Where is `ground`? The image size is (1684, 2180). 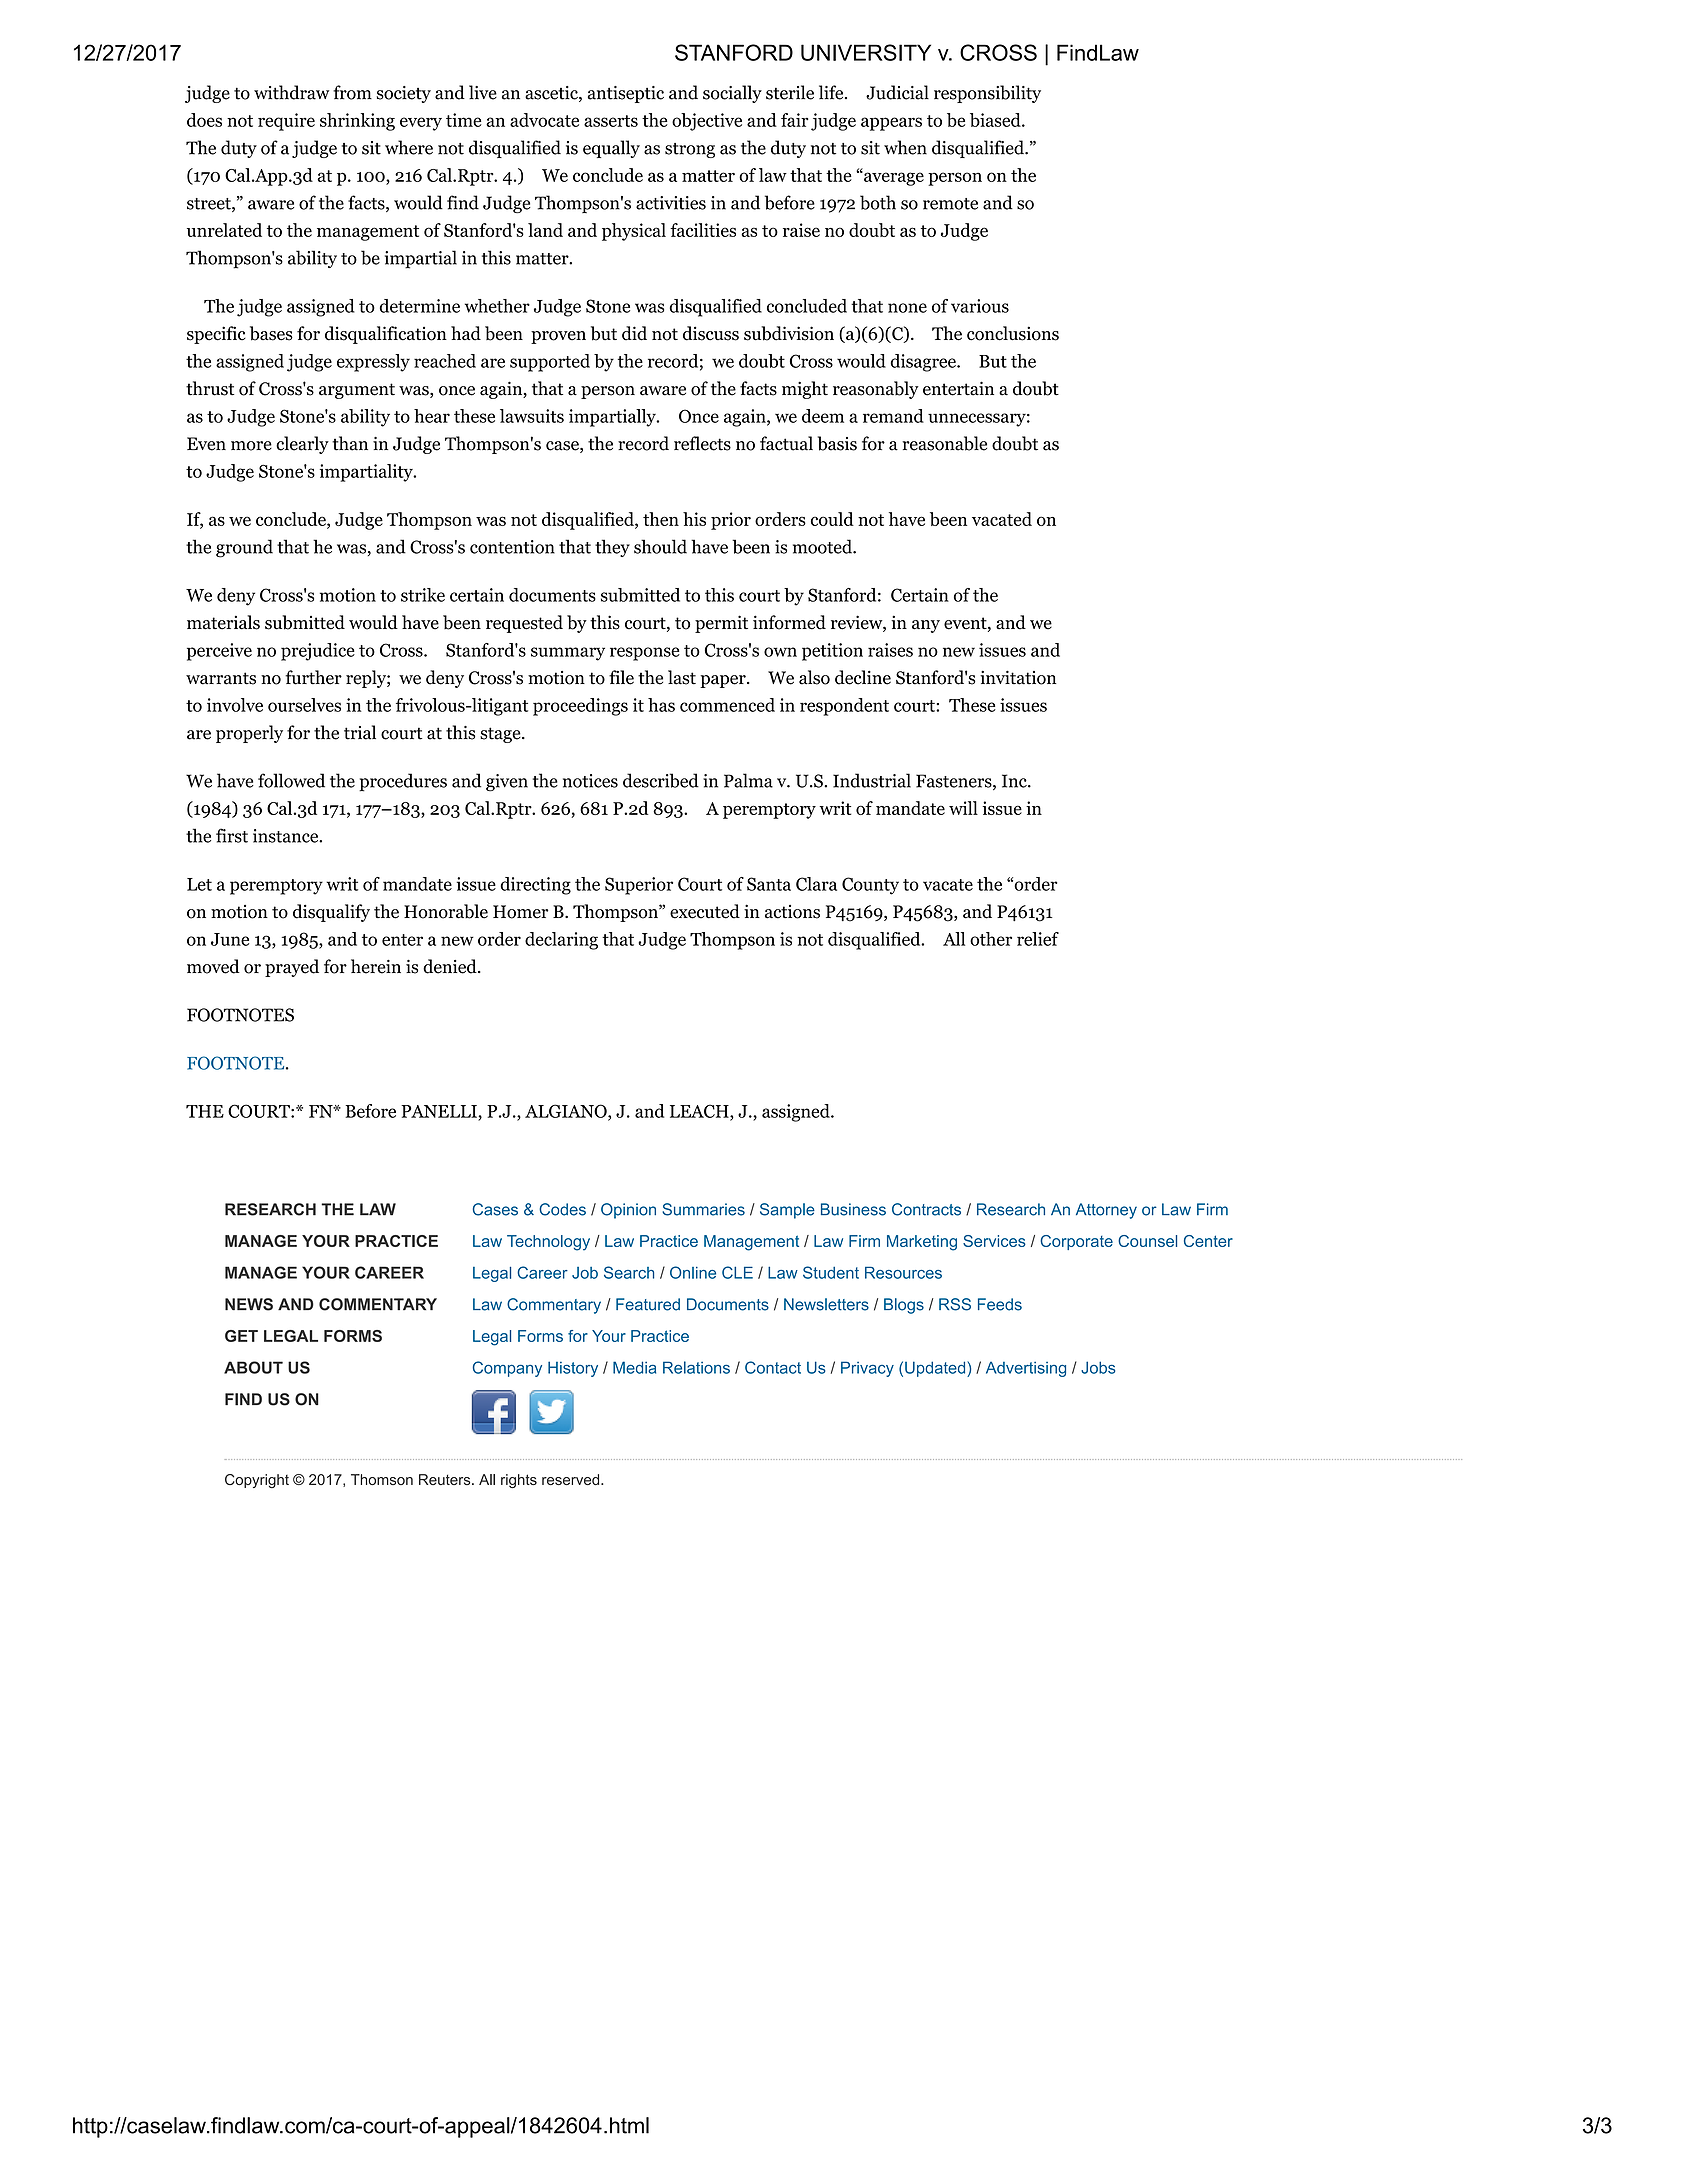
ground is located at coordinates (244, 548).
